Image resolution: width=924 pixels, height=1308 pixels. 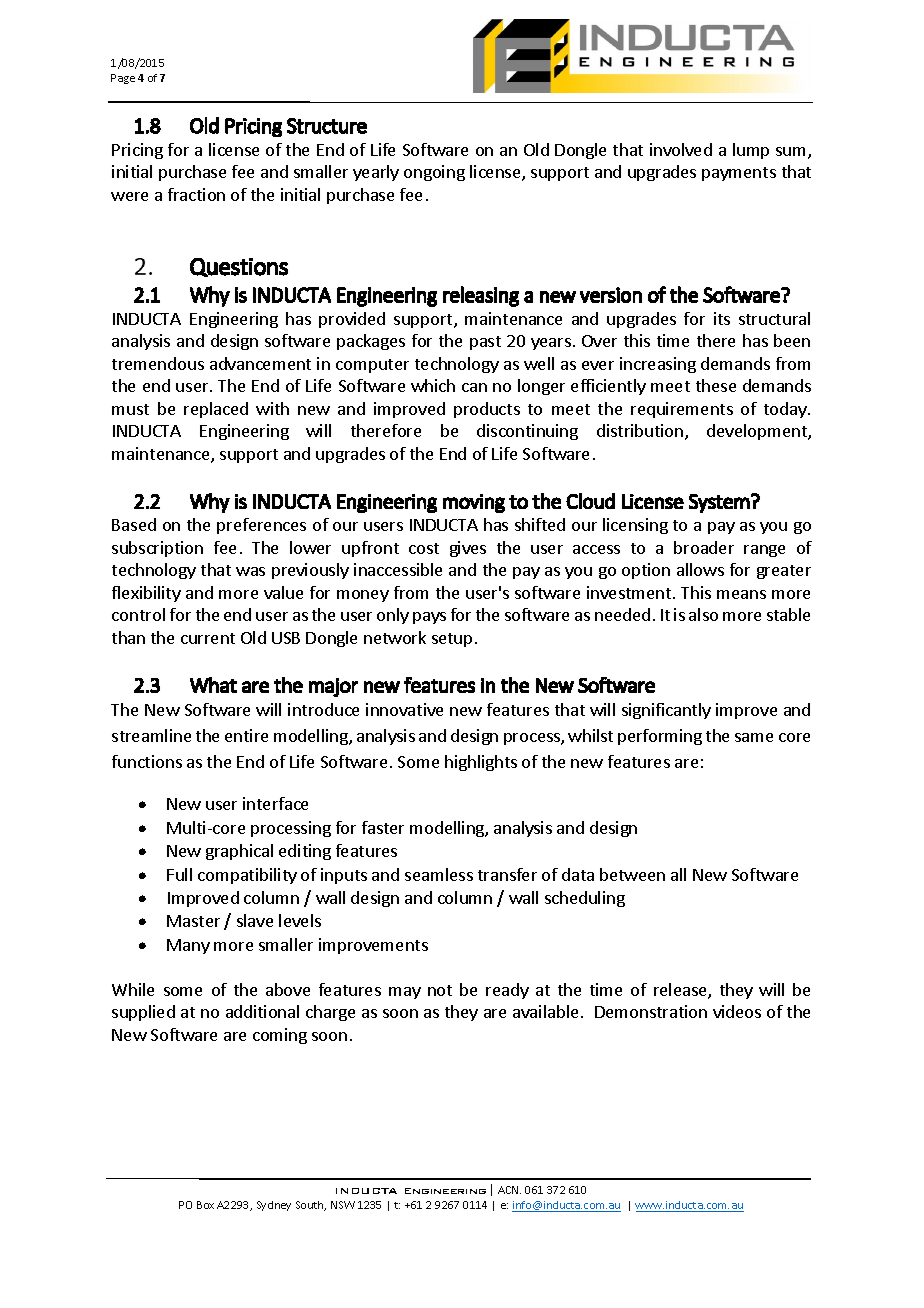 I want to click on involved, so click(x=681, y=149).
